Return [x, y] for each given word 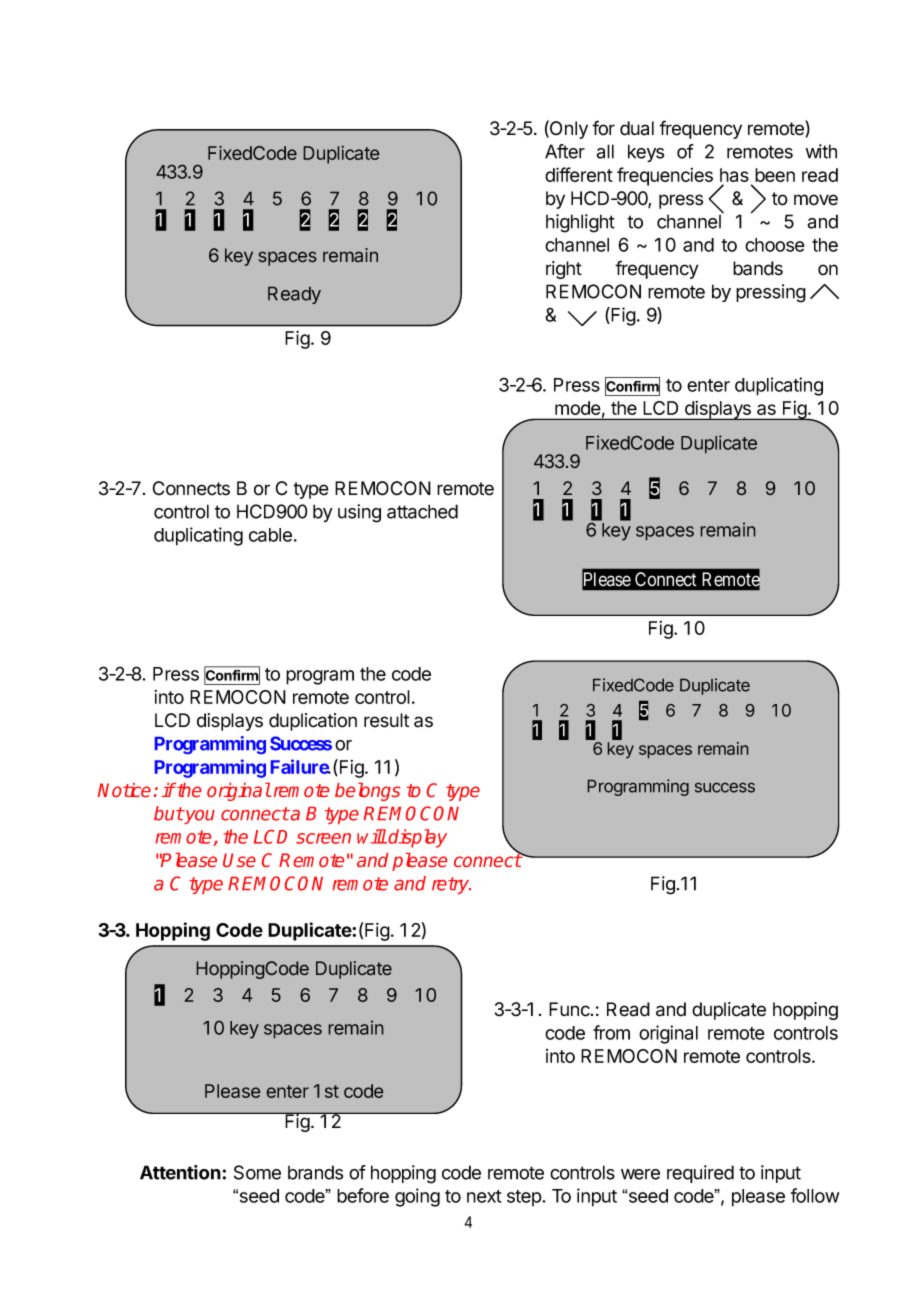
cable [270, 535]
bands [758, 268]
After [565, 151]
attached [422, 511]
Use [239, 860]
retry [451, 885]
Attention [180, 1172]
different [579, 174]
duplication [313, 722]
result [386, 720]
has [734, 176]
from [611, 1032]
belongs [367, 792]
